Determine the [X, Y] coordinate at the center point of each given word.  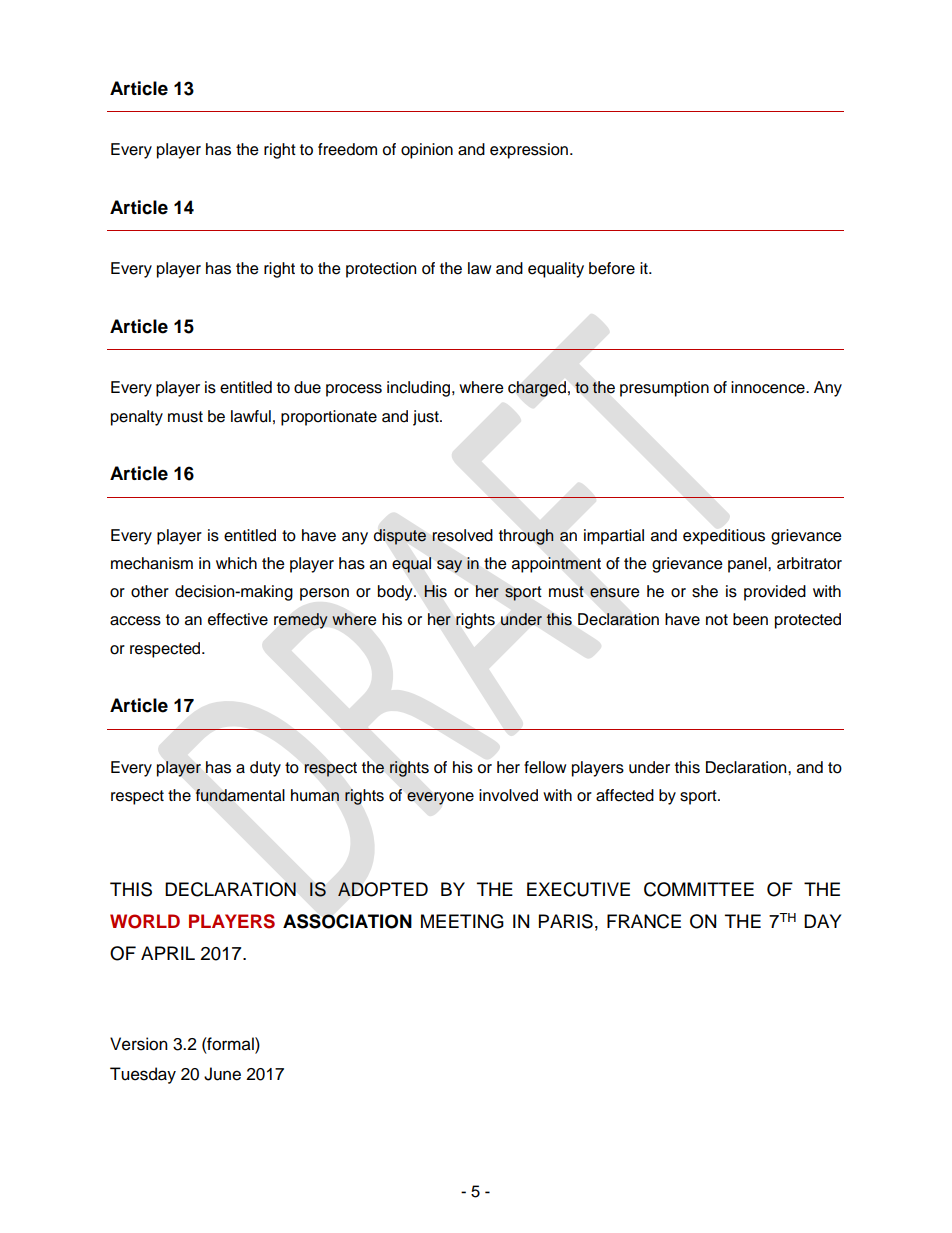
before [612, 268]
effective [238, 619]
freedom [347, 149]
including [420, 389]
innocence [769, 387]
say [449, 566]
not [717, 620]
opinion [427, 151]
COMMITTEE [699, 889]
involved [508, 795]
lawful [251, 416]
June [222, 1074]
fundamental [240, 795]
